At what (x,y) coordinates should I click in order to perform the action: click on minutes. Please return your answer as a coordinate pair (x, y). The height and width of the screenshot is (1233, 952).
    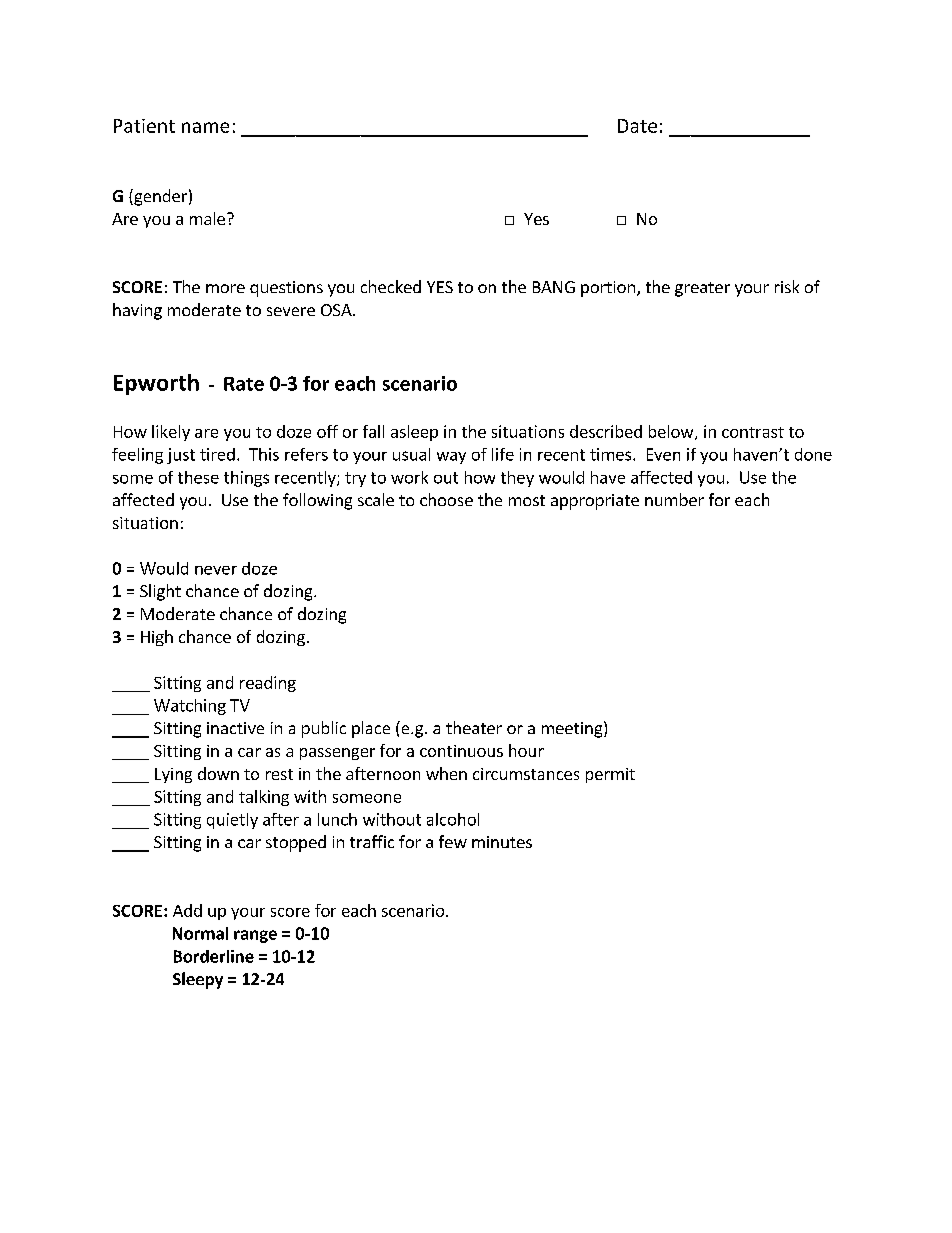
    Looking at the image, I should click on (502, 842).
